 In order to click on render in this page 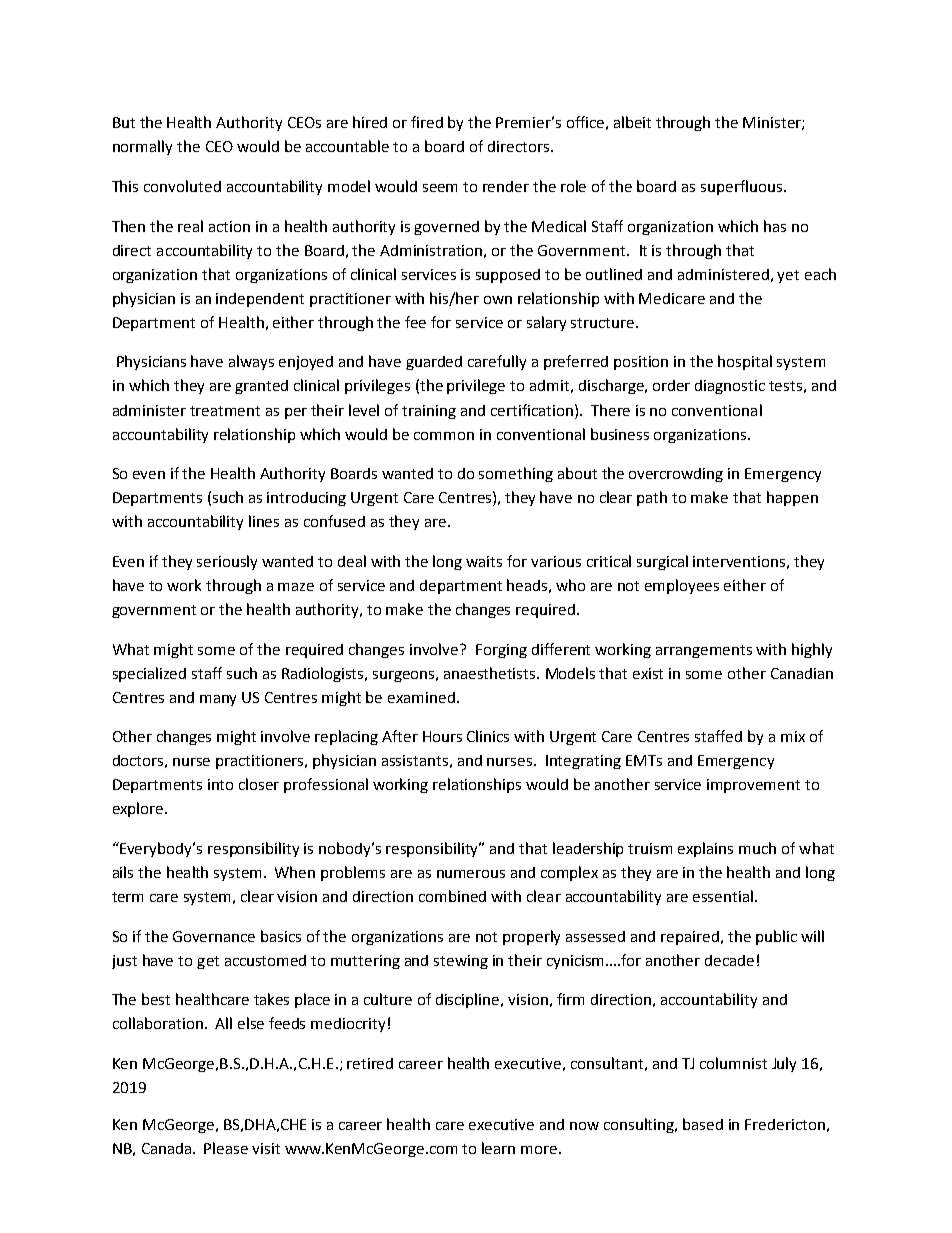, I will do `click(506, 186)`.
